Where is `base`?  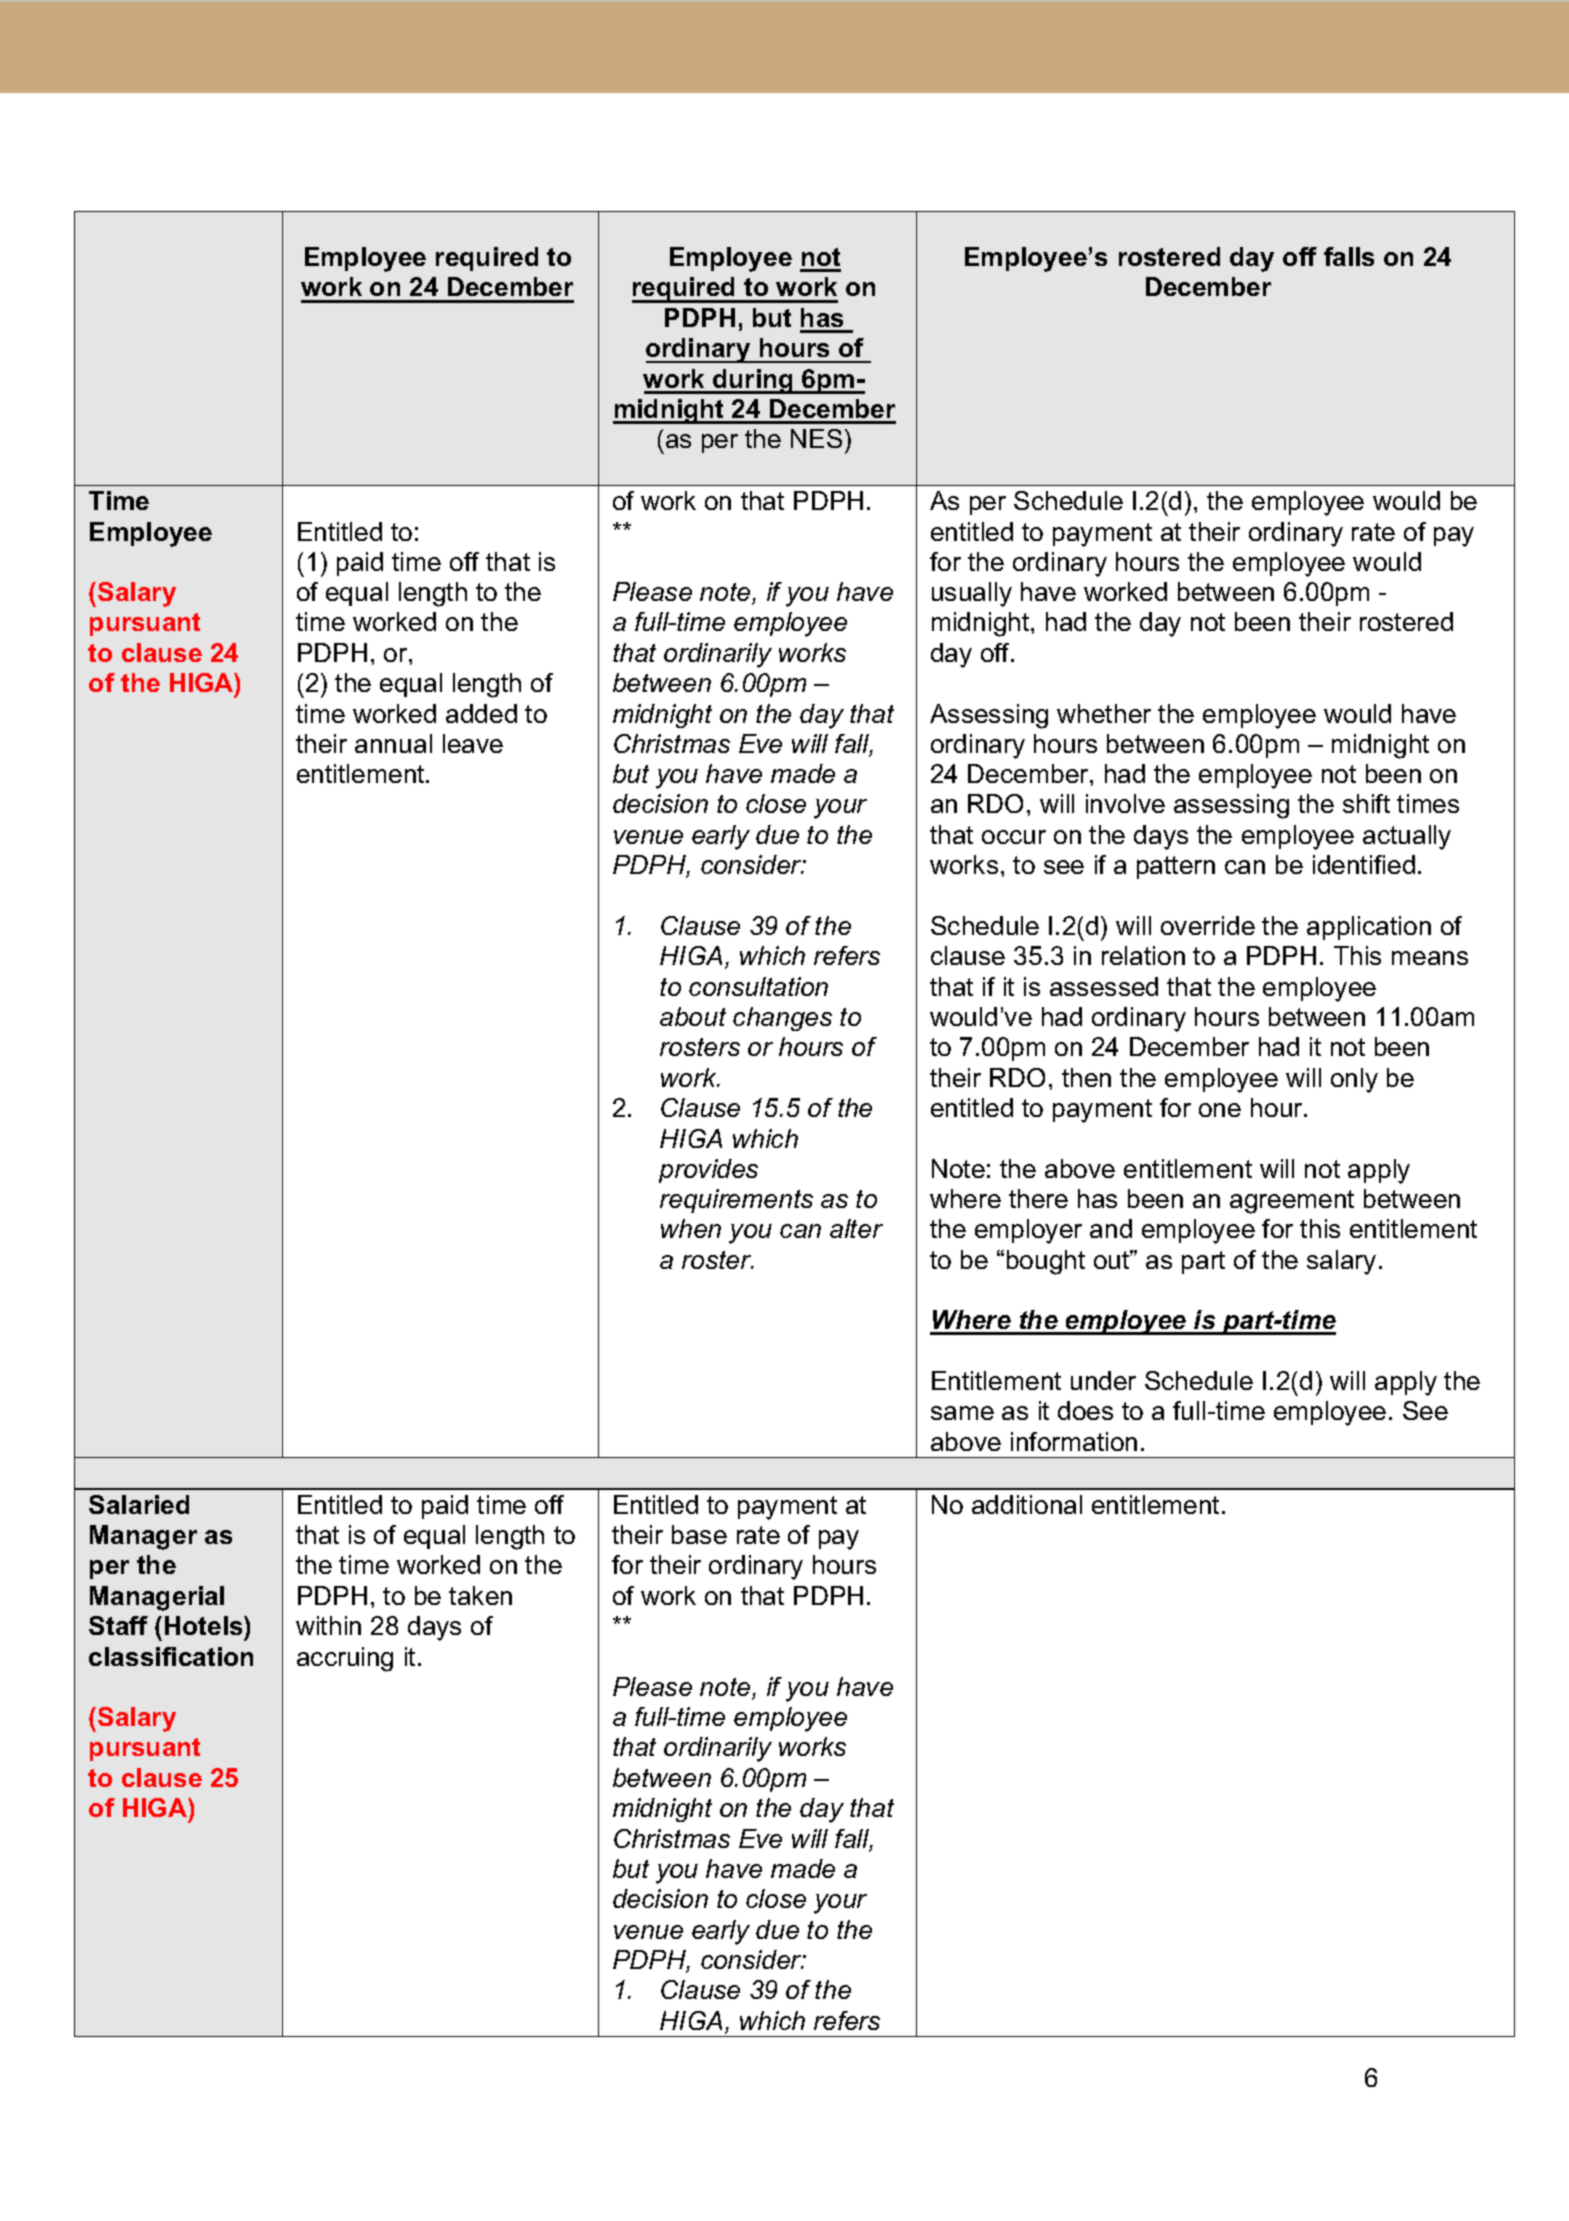 base is located at coordinates (699, 1534).
